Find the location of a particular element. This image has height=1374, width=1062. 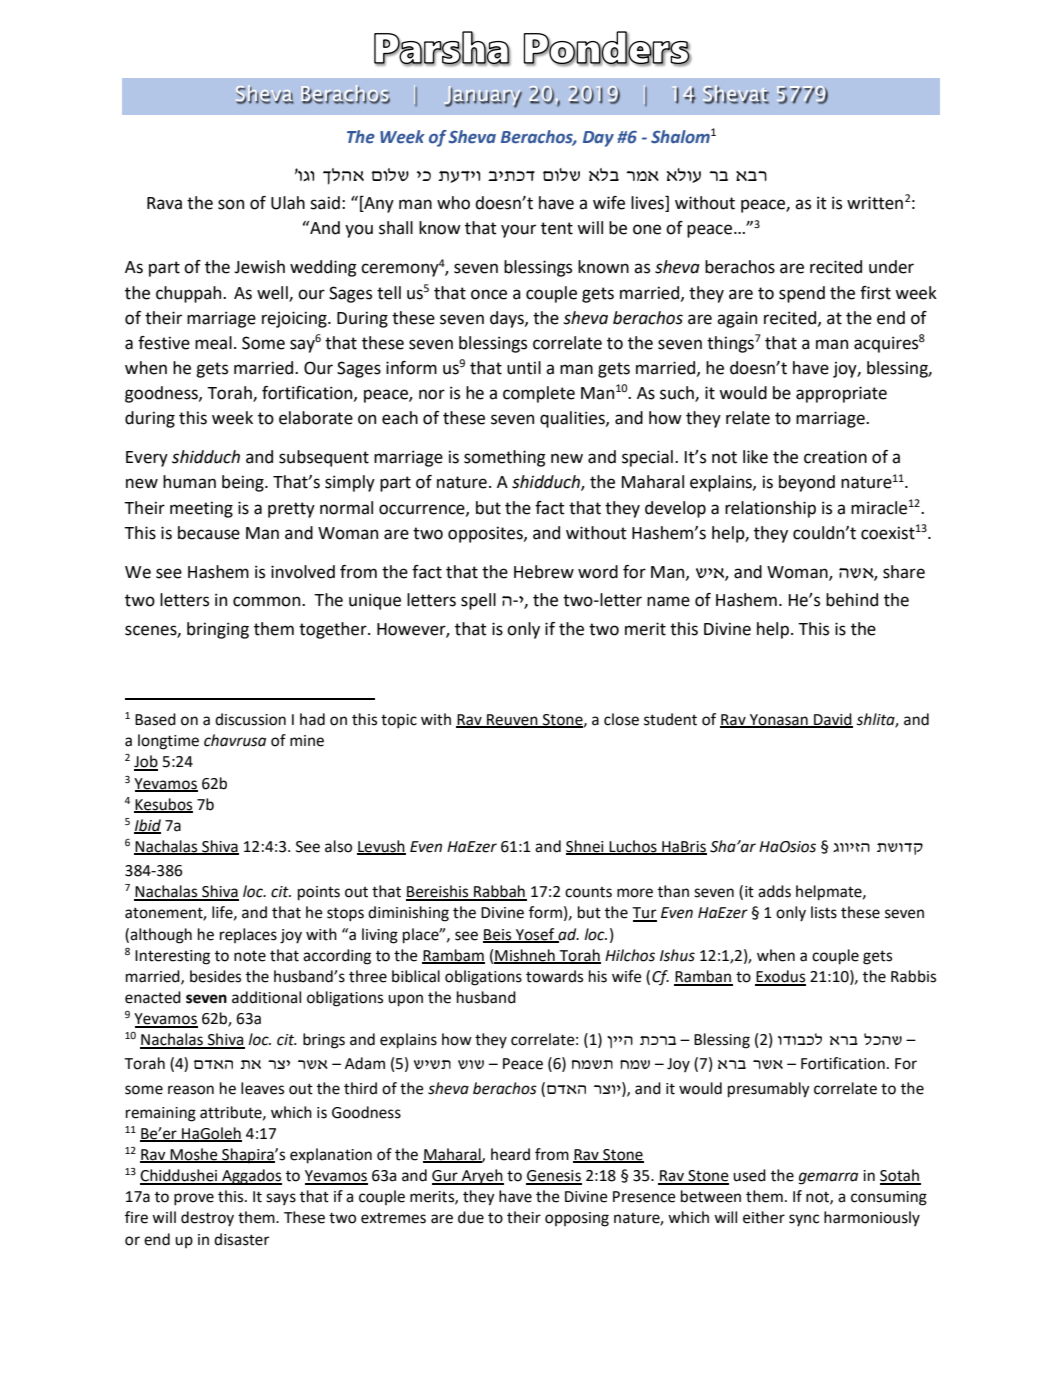

under is located at coordinates (891, 267).
